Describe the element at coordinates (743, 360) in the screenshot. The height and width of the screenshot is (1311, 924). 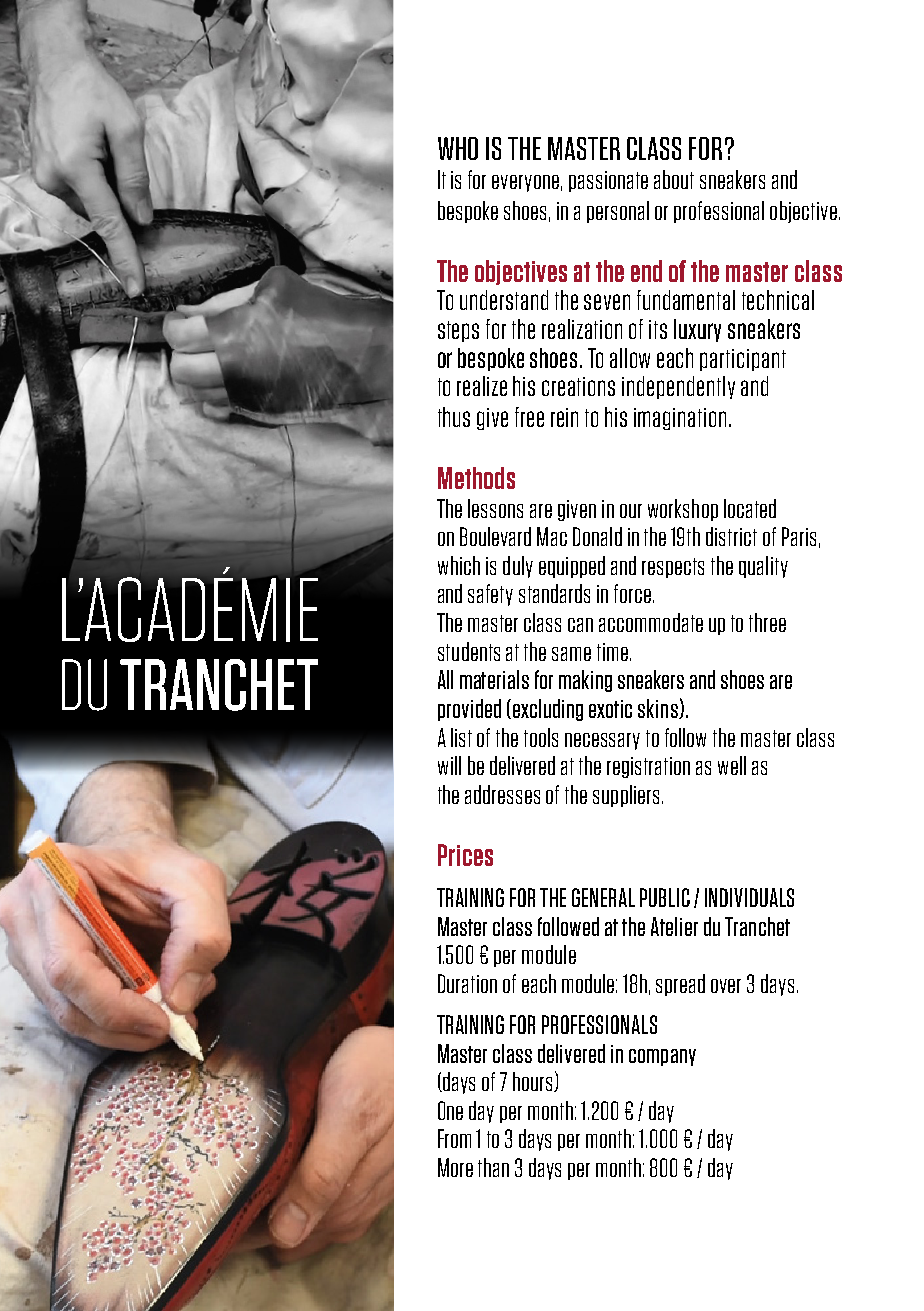
I see `participant` at that location.
